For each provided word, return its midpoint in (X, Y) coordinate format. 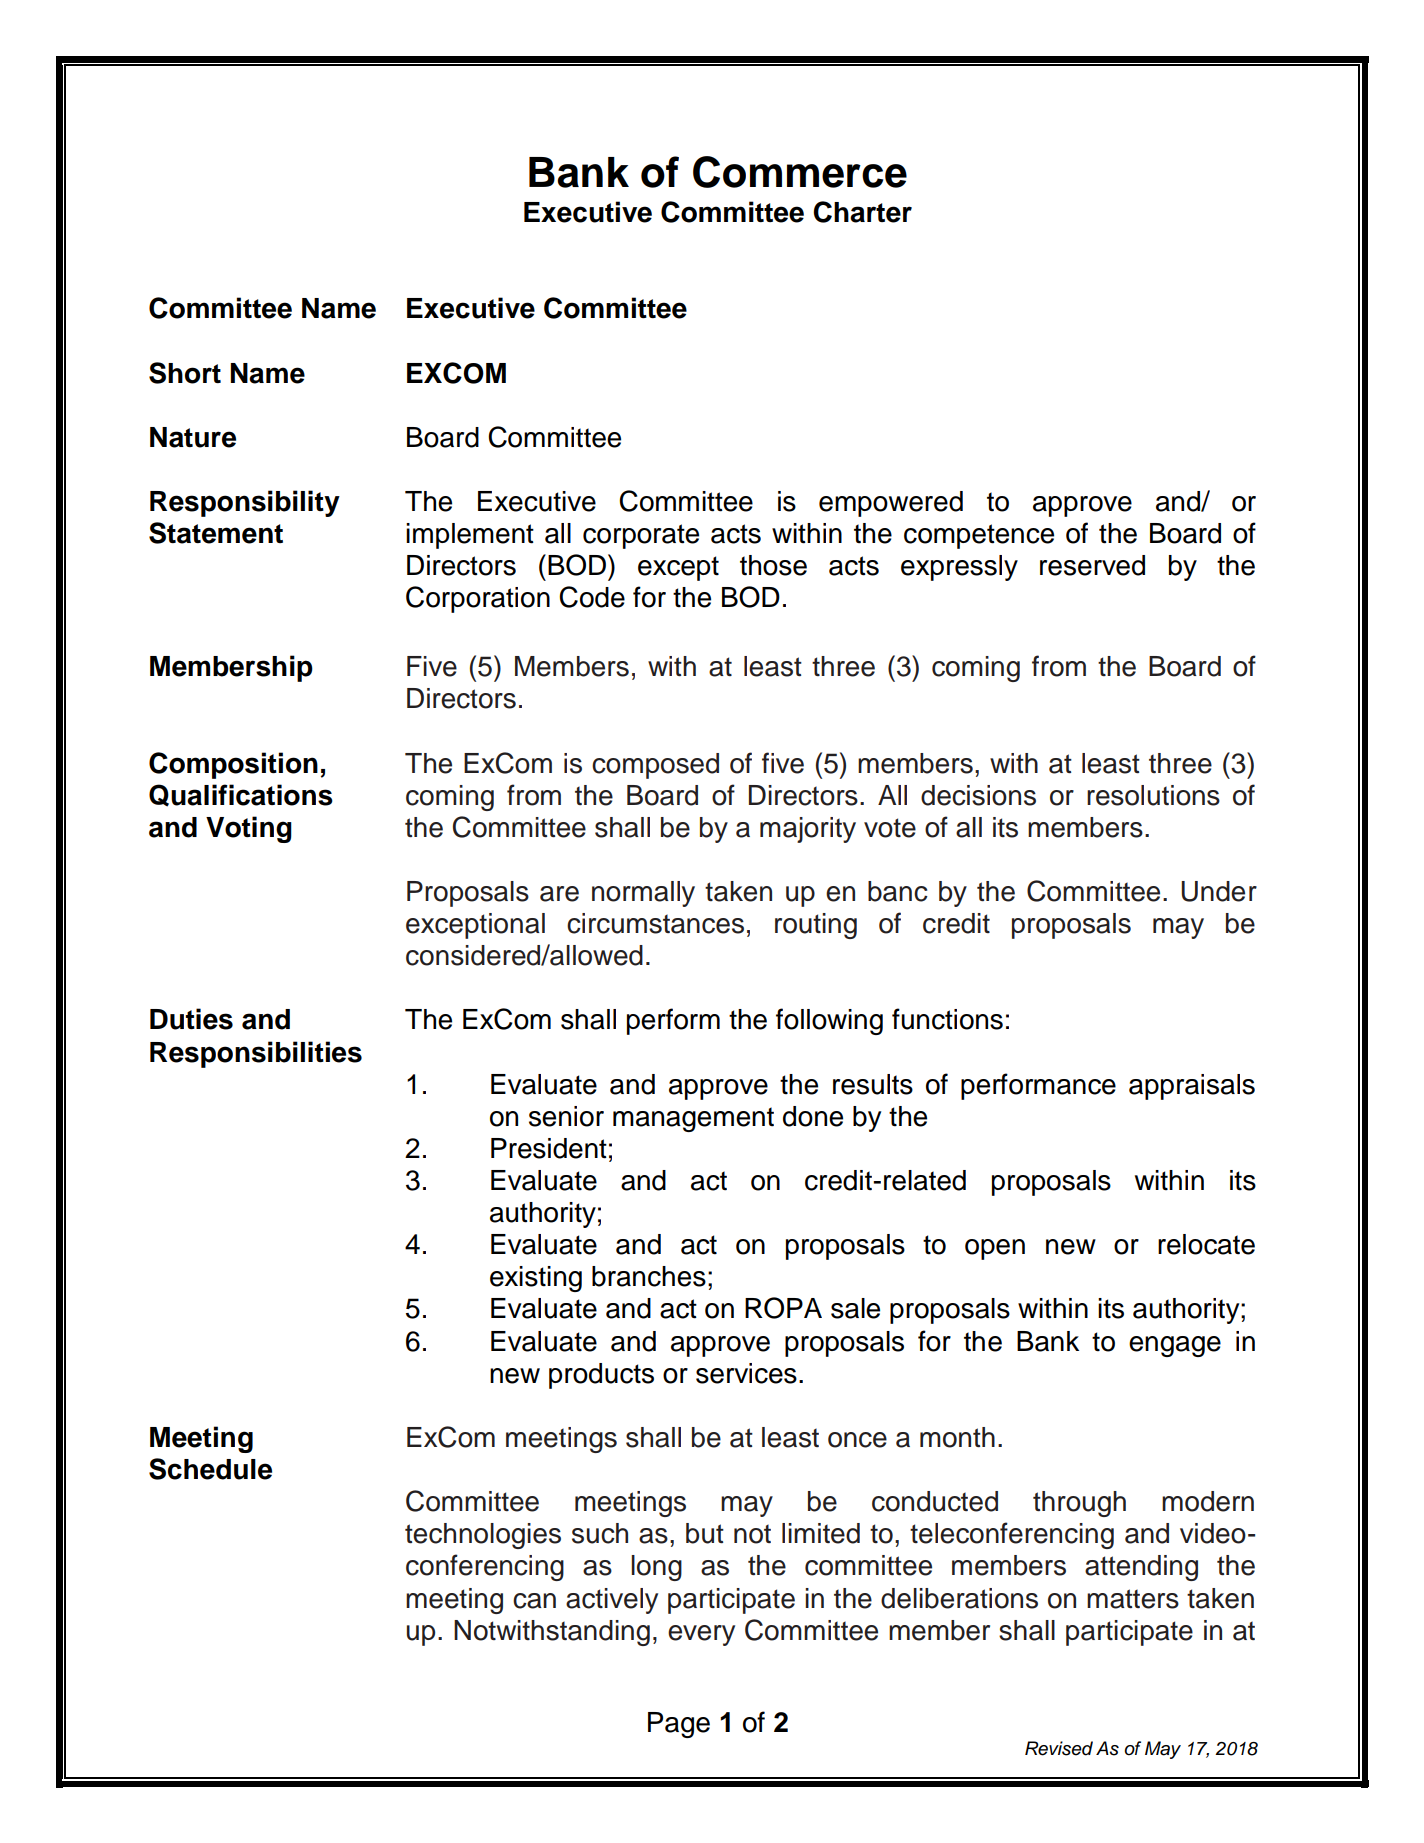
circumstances (655, 923)
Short (185, 373)
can (534, 1601)
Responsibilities (256, 1054)
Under (1219, 891)
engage (1175, 1346)
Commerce (800, 172)
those (773, 565)
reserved (1092, 565)
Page (679, 1725)
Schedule (210, 1469)
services (746, 1373)
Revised (1059, 1748)
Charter (862, 212)
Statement (216, 533)
